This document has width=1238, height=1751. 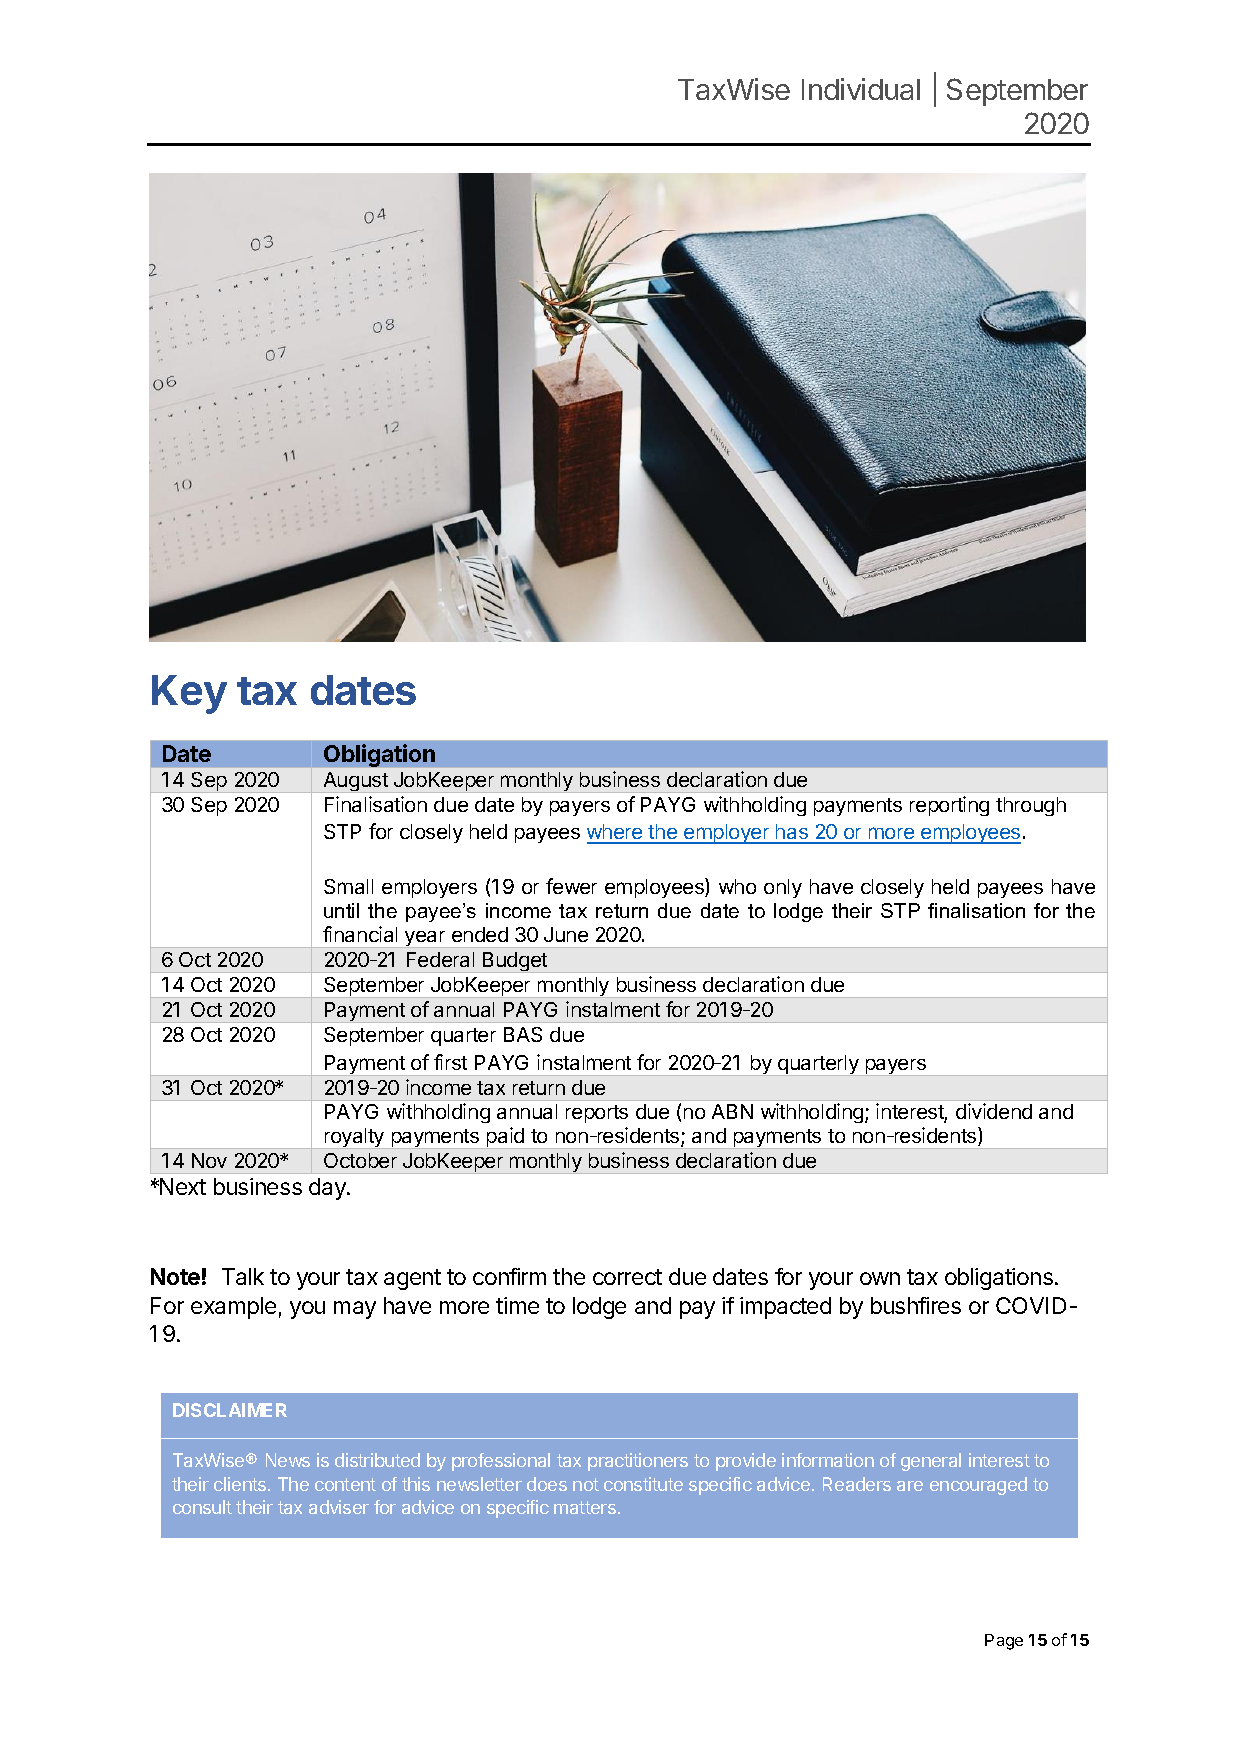 What do you see at coordinates (1031, 806) in the document?
I see `through` at bounding box center [1031, 806].
